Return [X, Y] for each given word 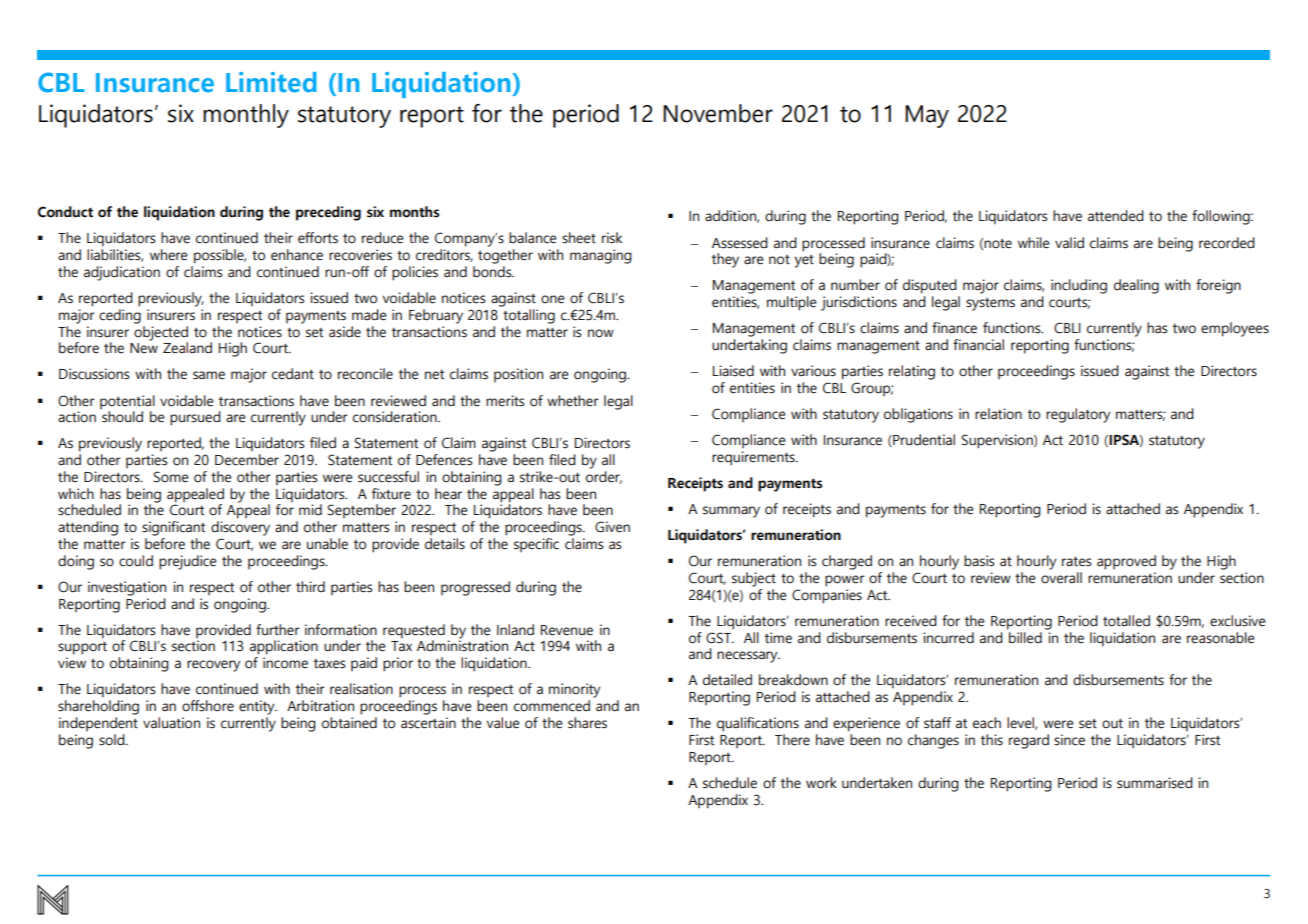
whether [572, 401]
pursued [195, 418]
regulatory [1078, 415]
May [927, 116]
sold [113, 740]
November [718, 113]
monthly [246, 116]
